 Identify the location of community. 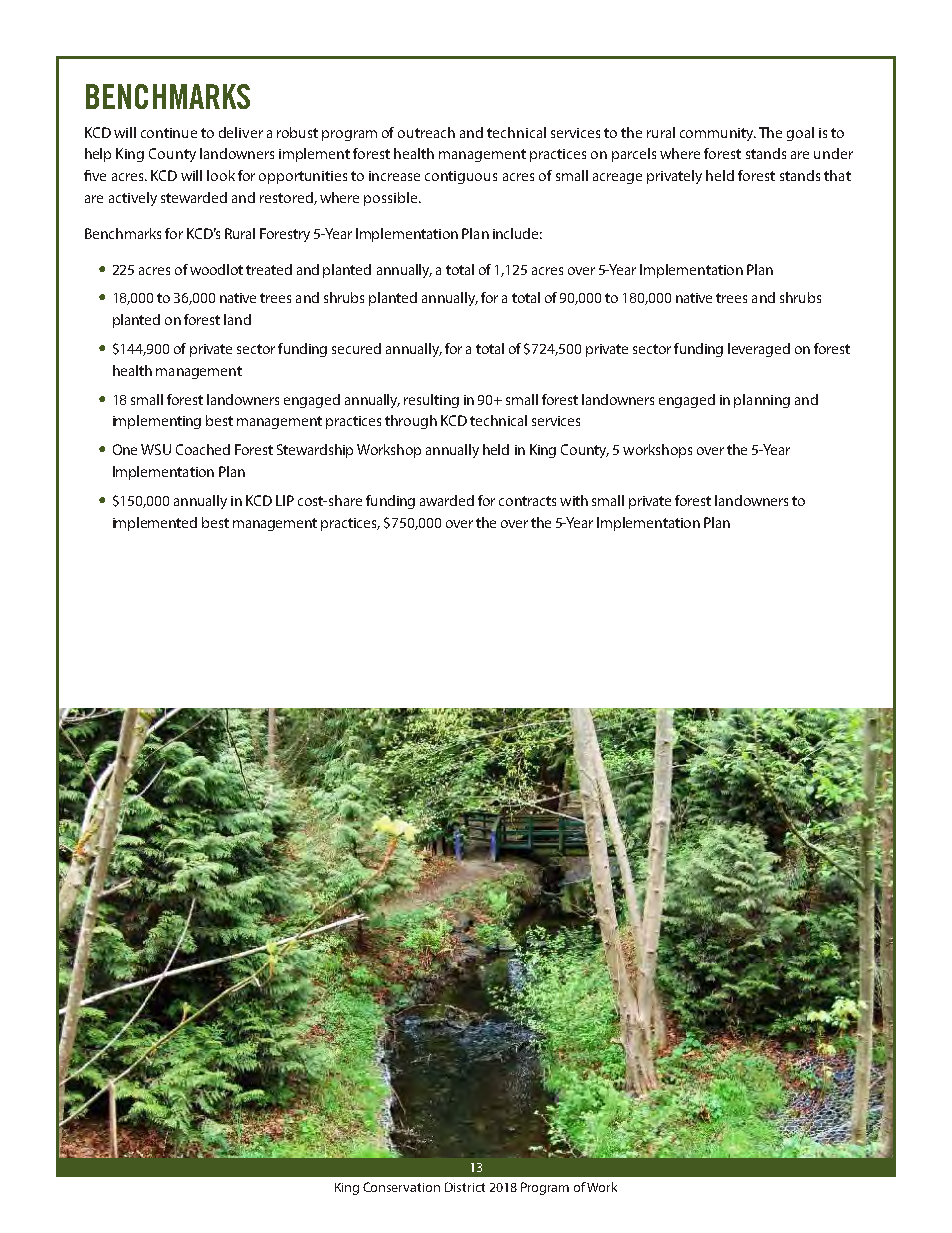
(718, 134).
